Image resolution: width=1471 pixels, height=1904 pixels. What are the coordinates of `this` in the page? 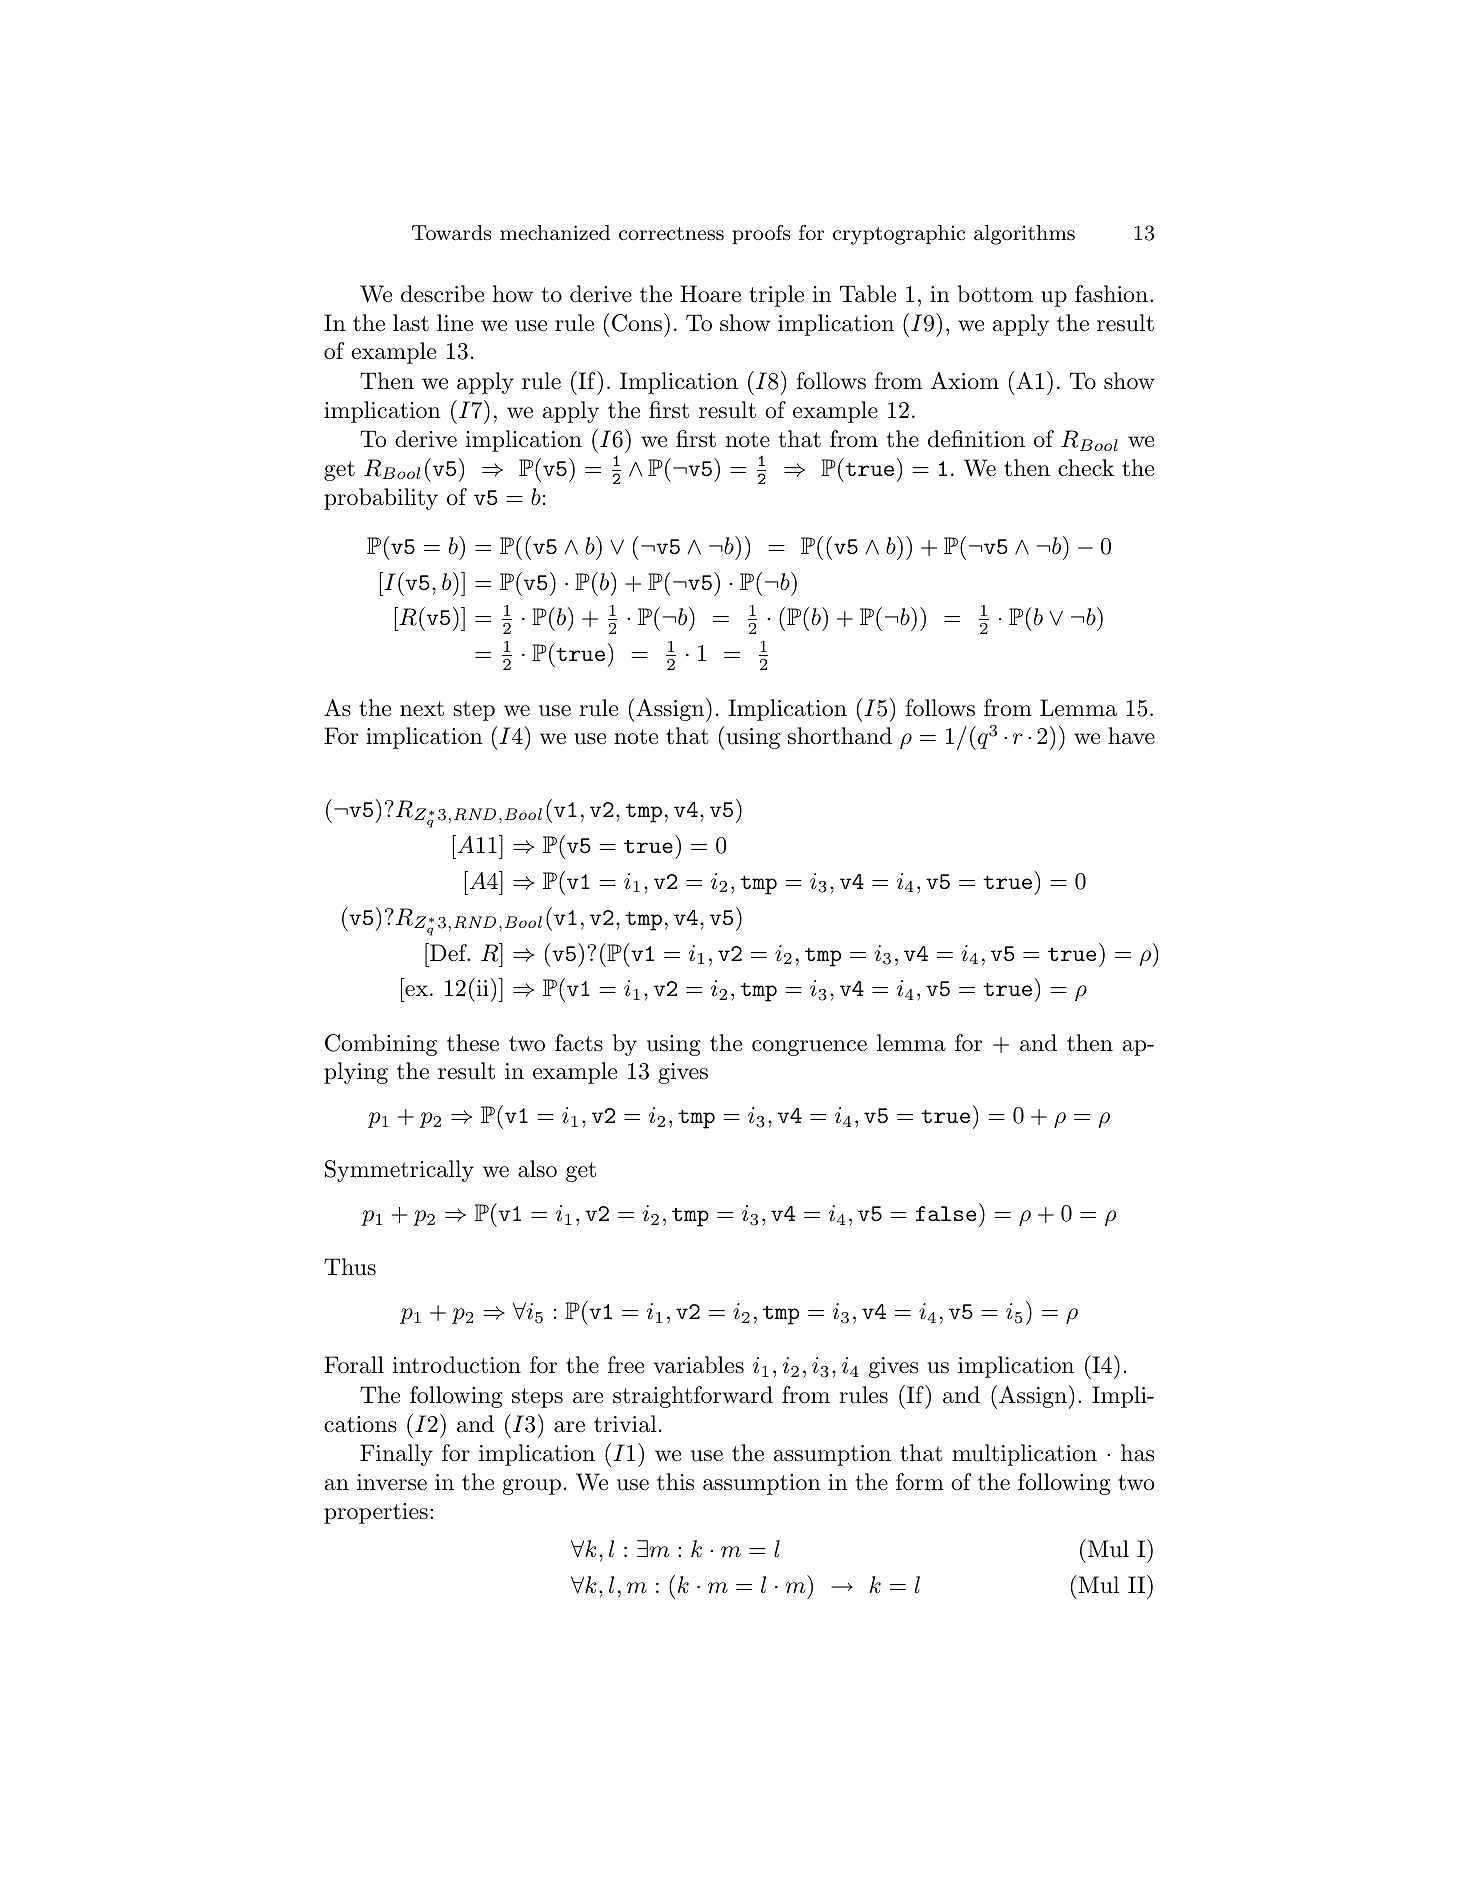 It's located at (675, 1482).
